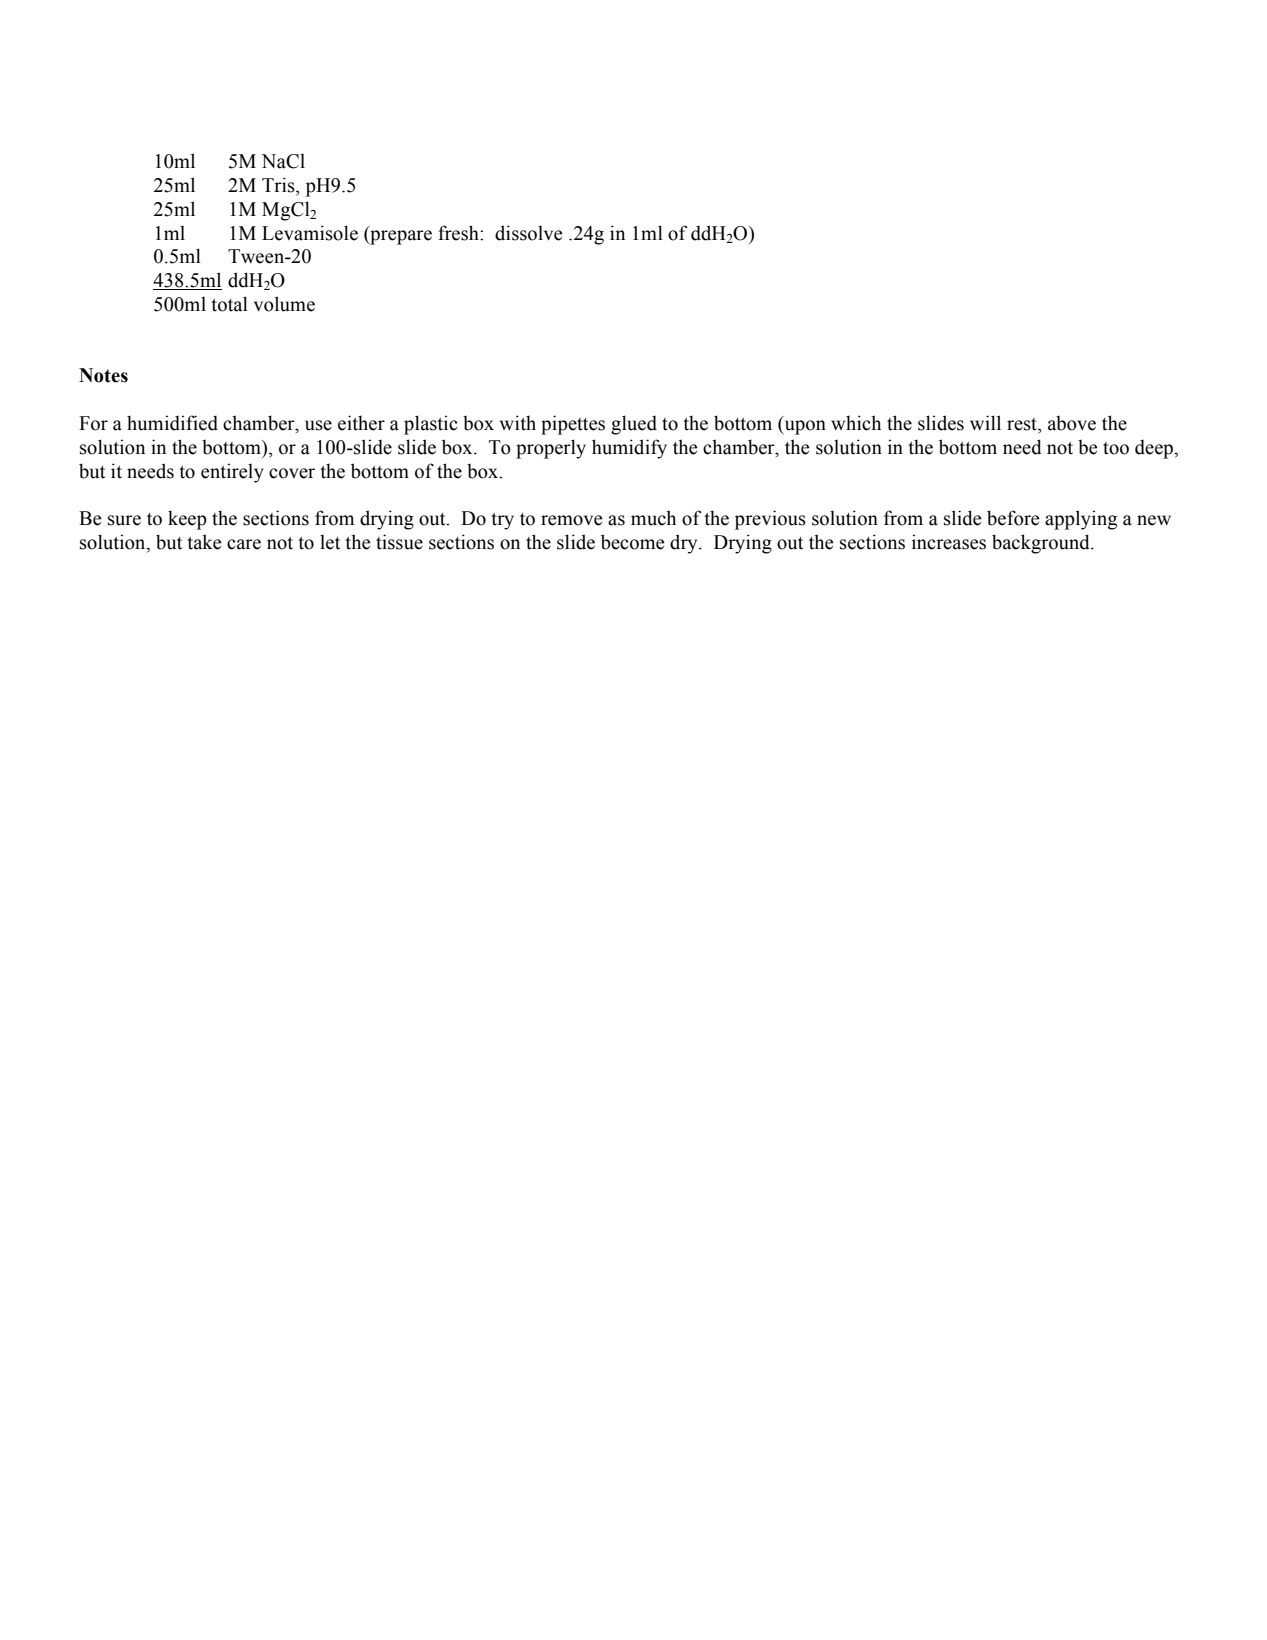 The width and height of the screenshot is (1267, 1640). What do you see at coordinates (284, 304) in the screenshot?
I see `volume` at bounding box center [284, 304].
